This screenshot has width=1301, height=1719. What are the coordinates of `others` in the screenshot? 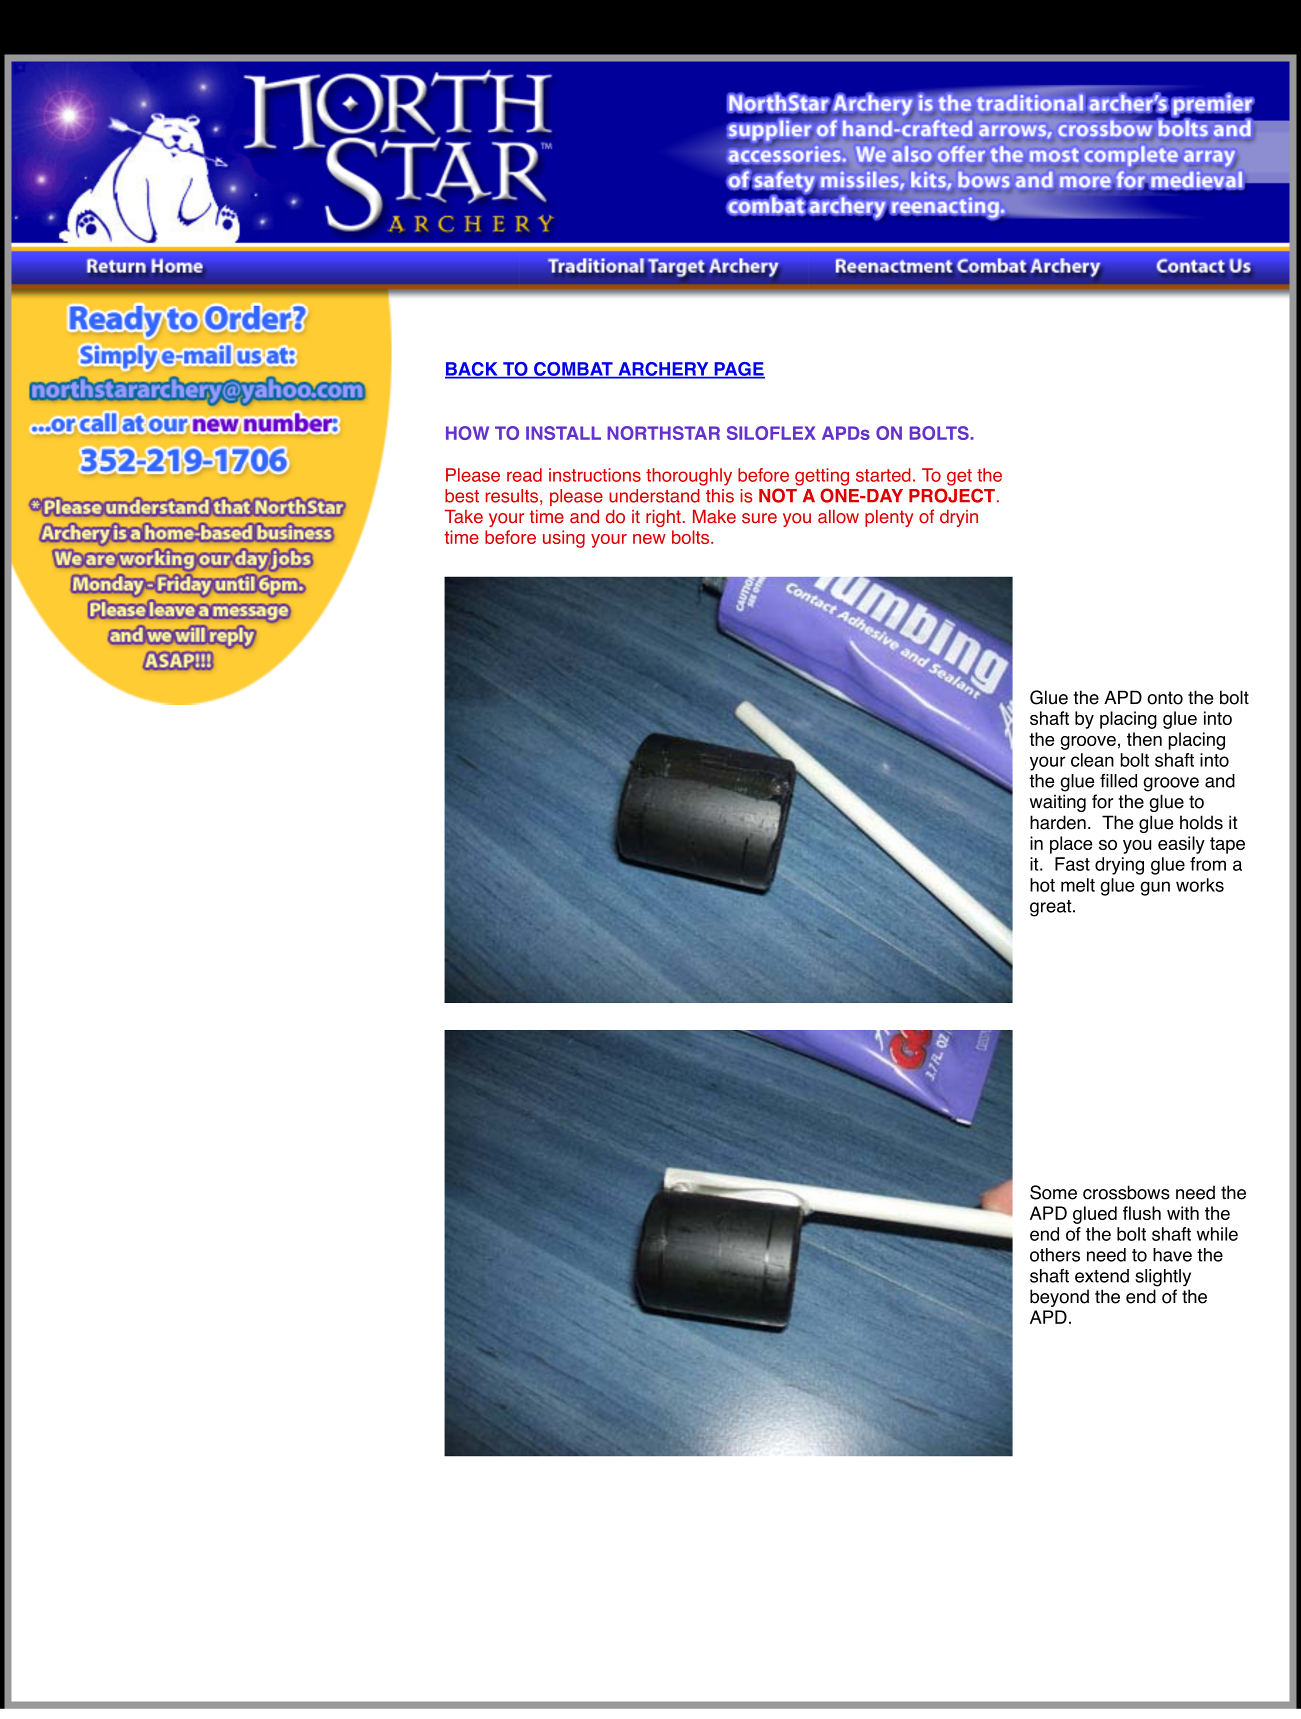 It's located at (1055, 1255).
